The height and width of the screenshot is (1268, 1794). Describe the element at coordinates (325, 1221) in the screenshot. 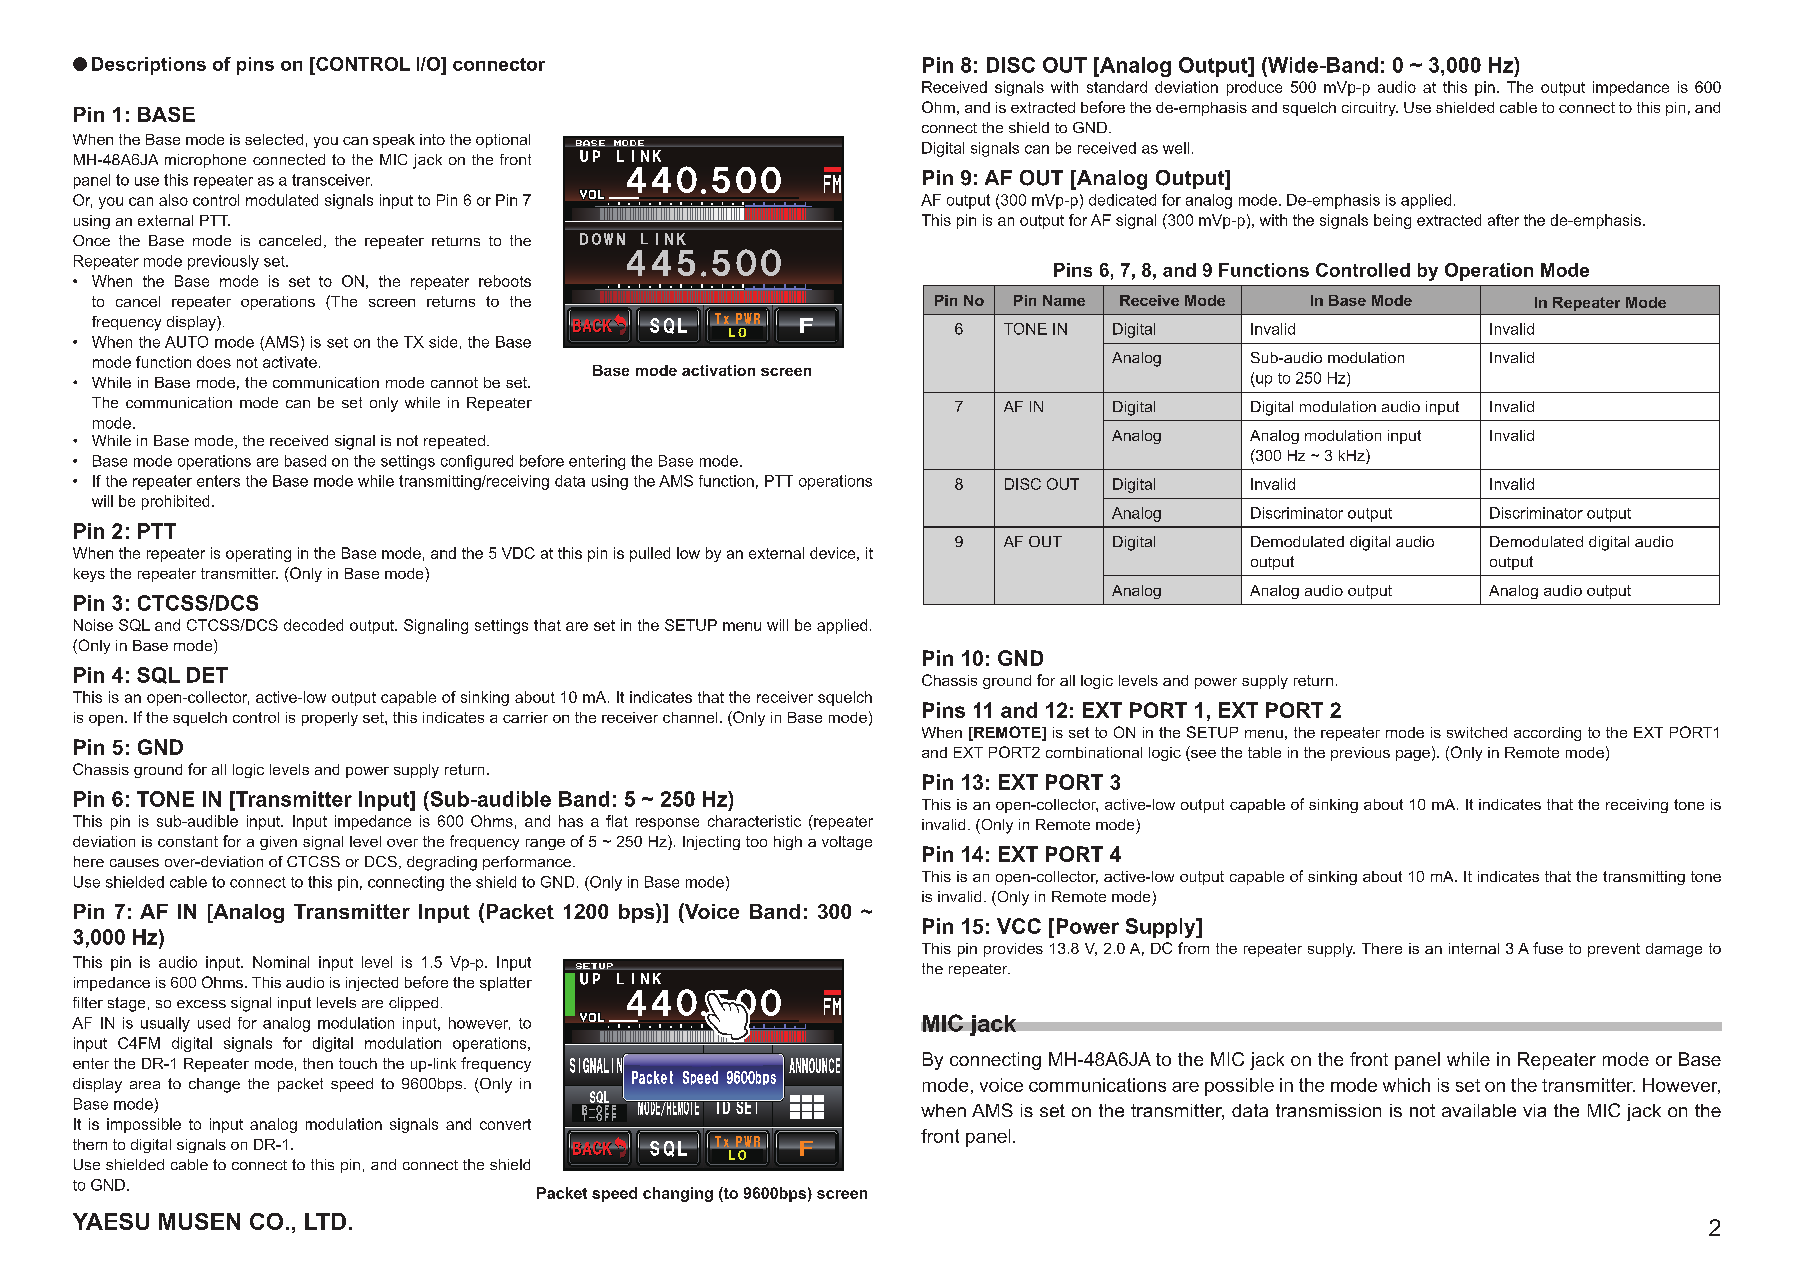

I see `LTD` at that location.
